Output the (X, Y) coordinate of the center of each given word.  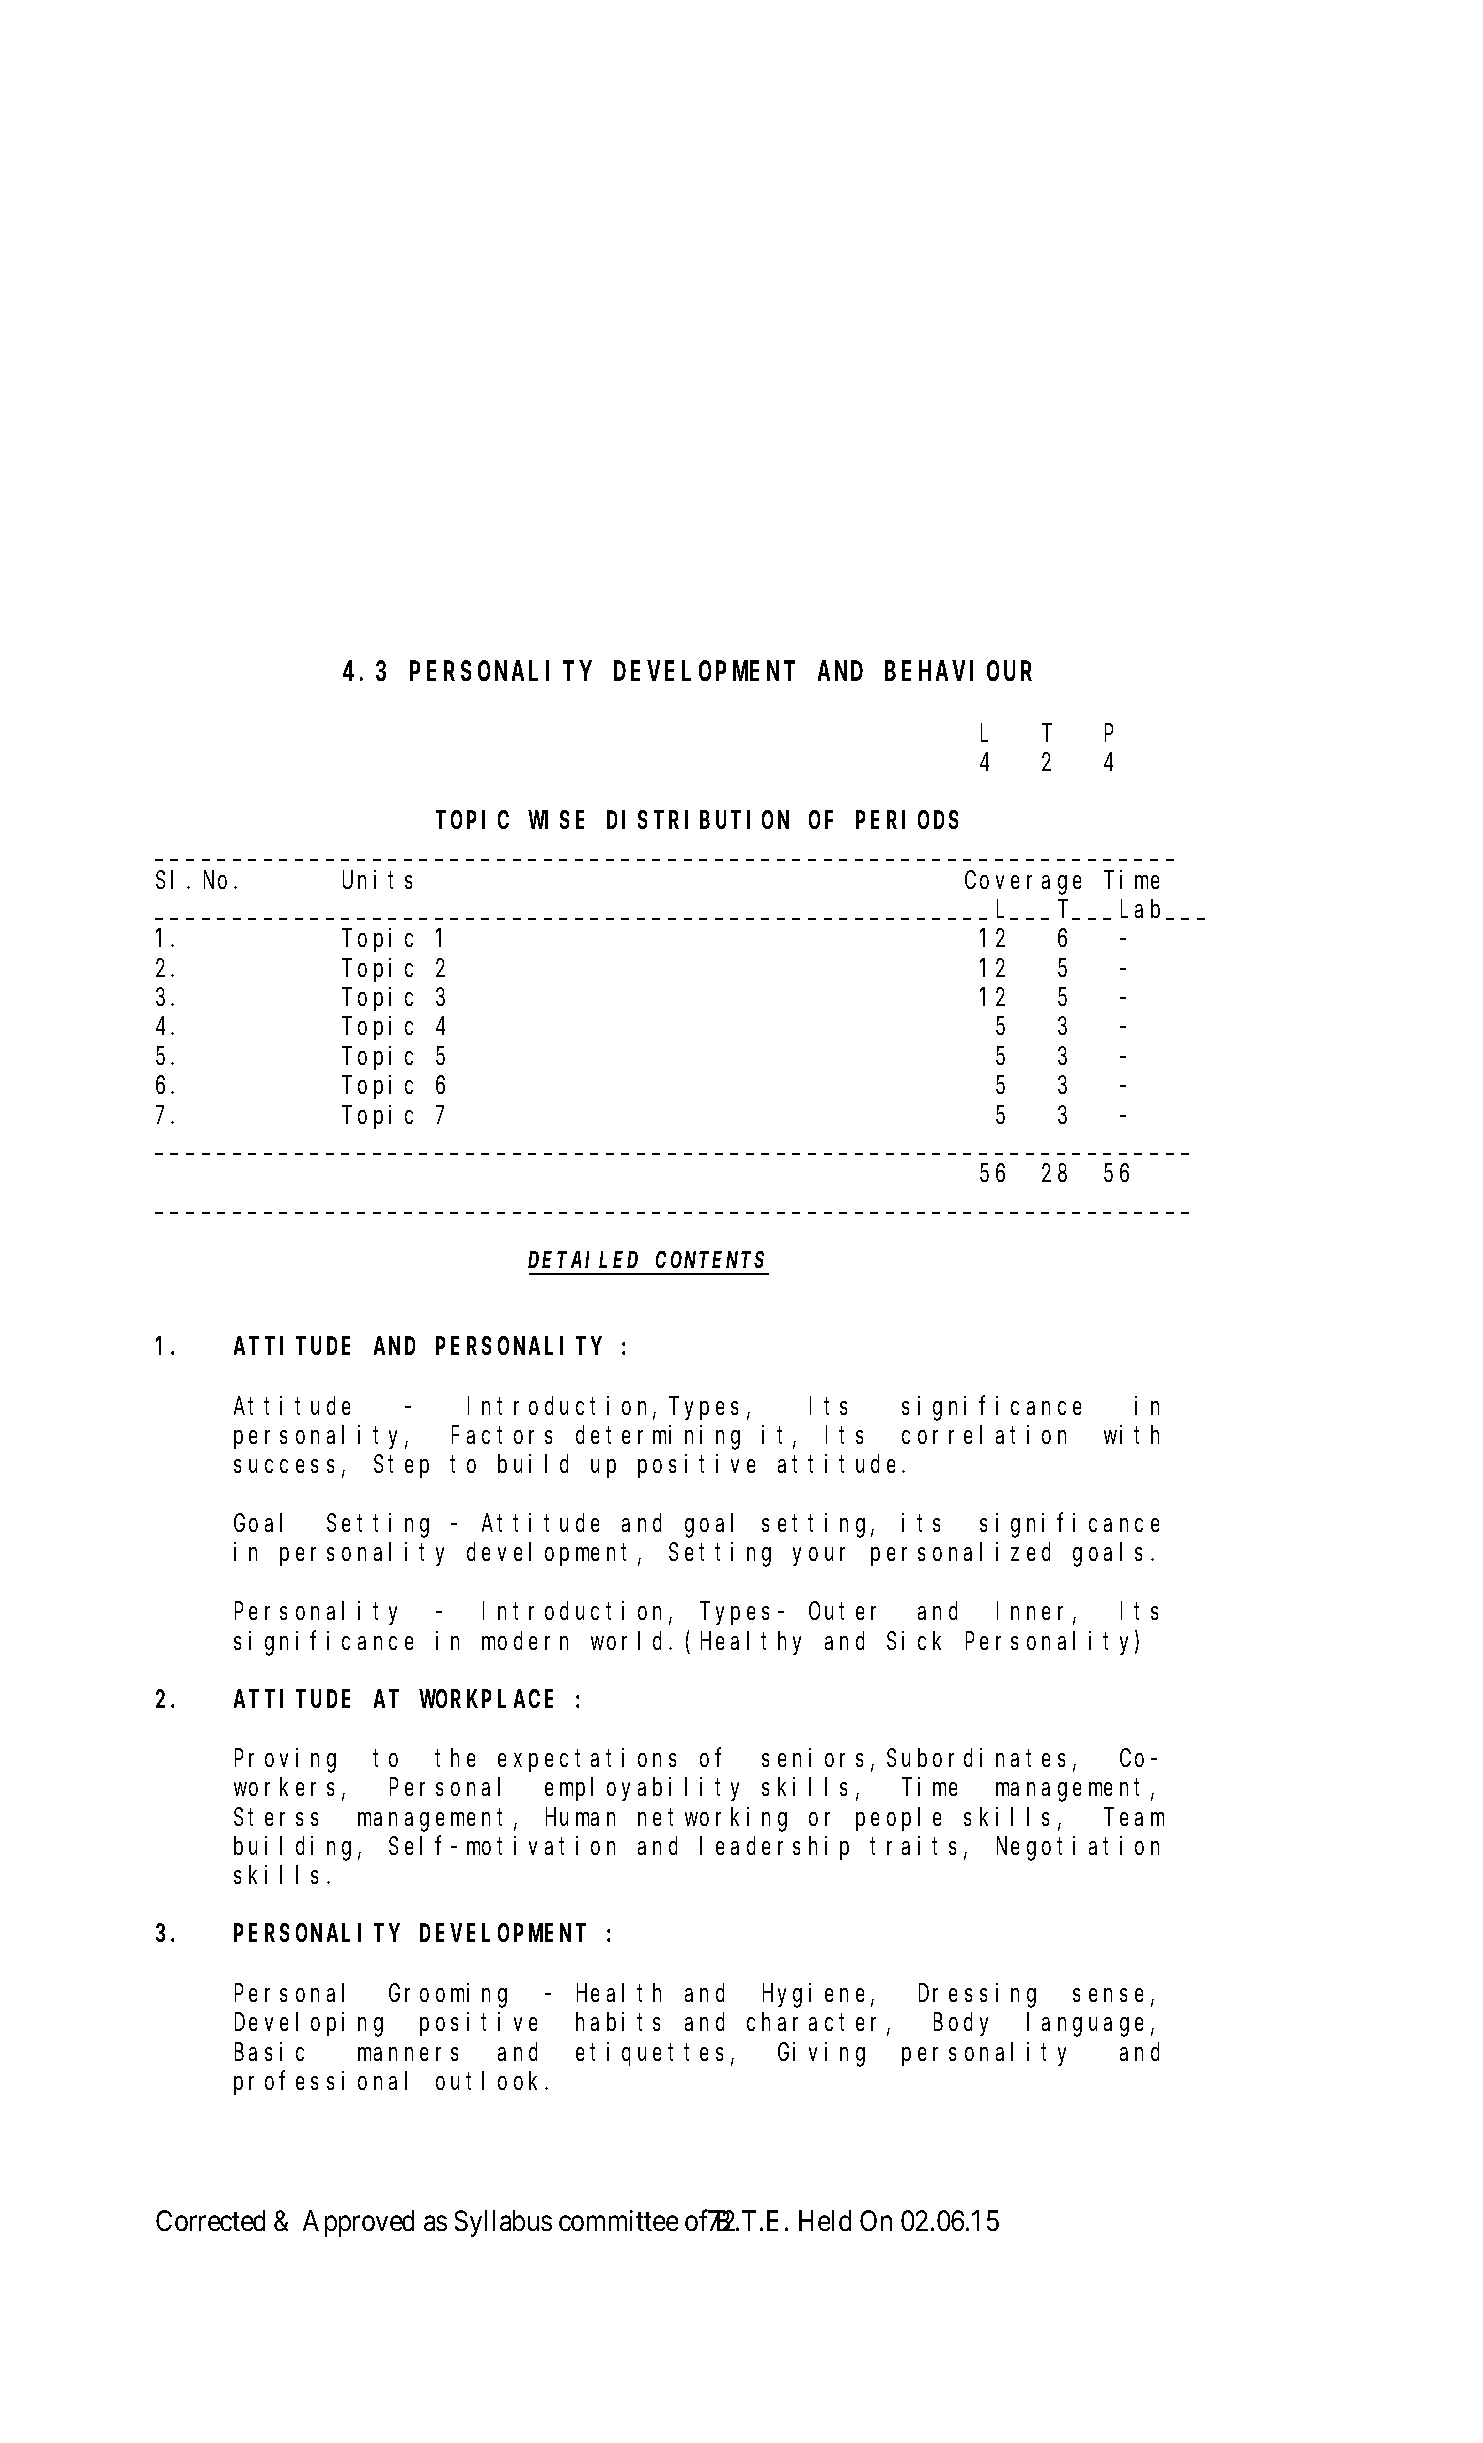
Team (1136, 1817)
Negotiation (1078, 1848)
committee (618, 2220)
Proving (285, 1760)
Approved (358, 2223)
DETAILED (583, 1260)
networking (712, 1819)
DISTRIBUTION (698, 820)
